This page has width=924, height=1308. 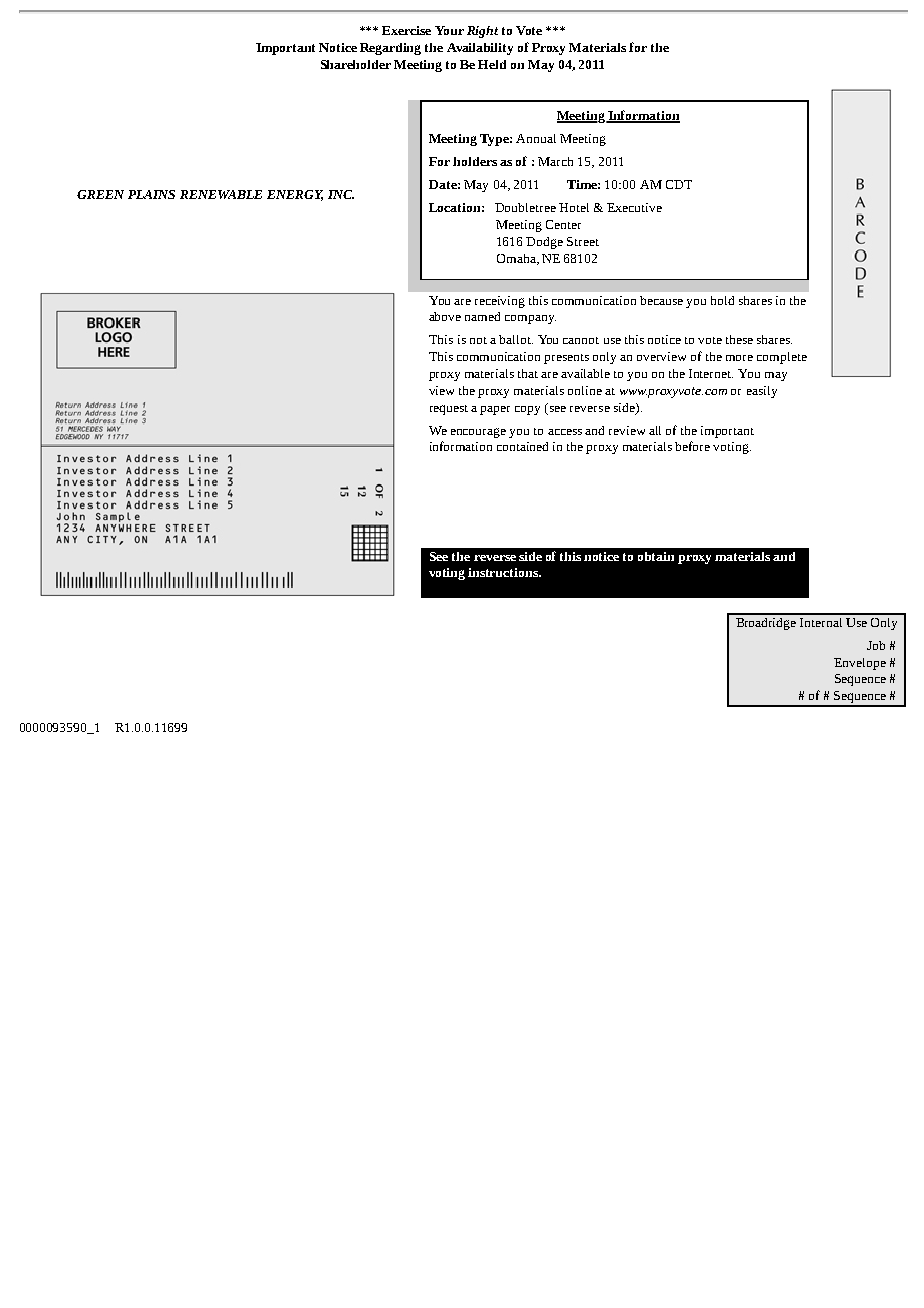 What do you see at coordinates (504, 572) in the page?
I see `instructions` at bounding box center [504, 572].
